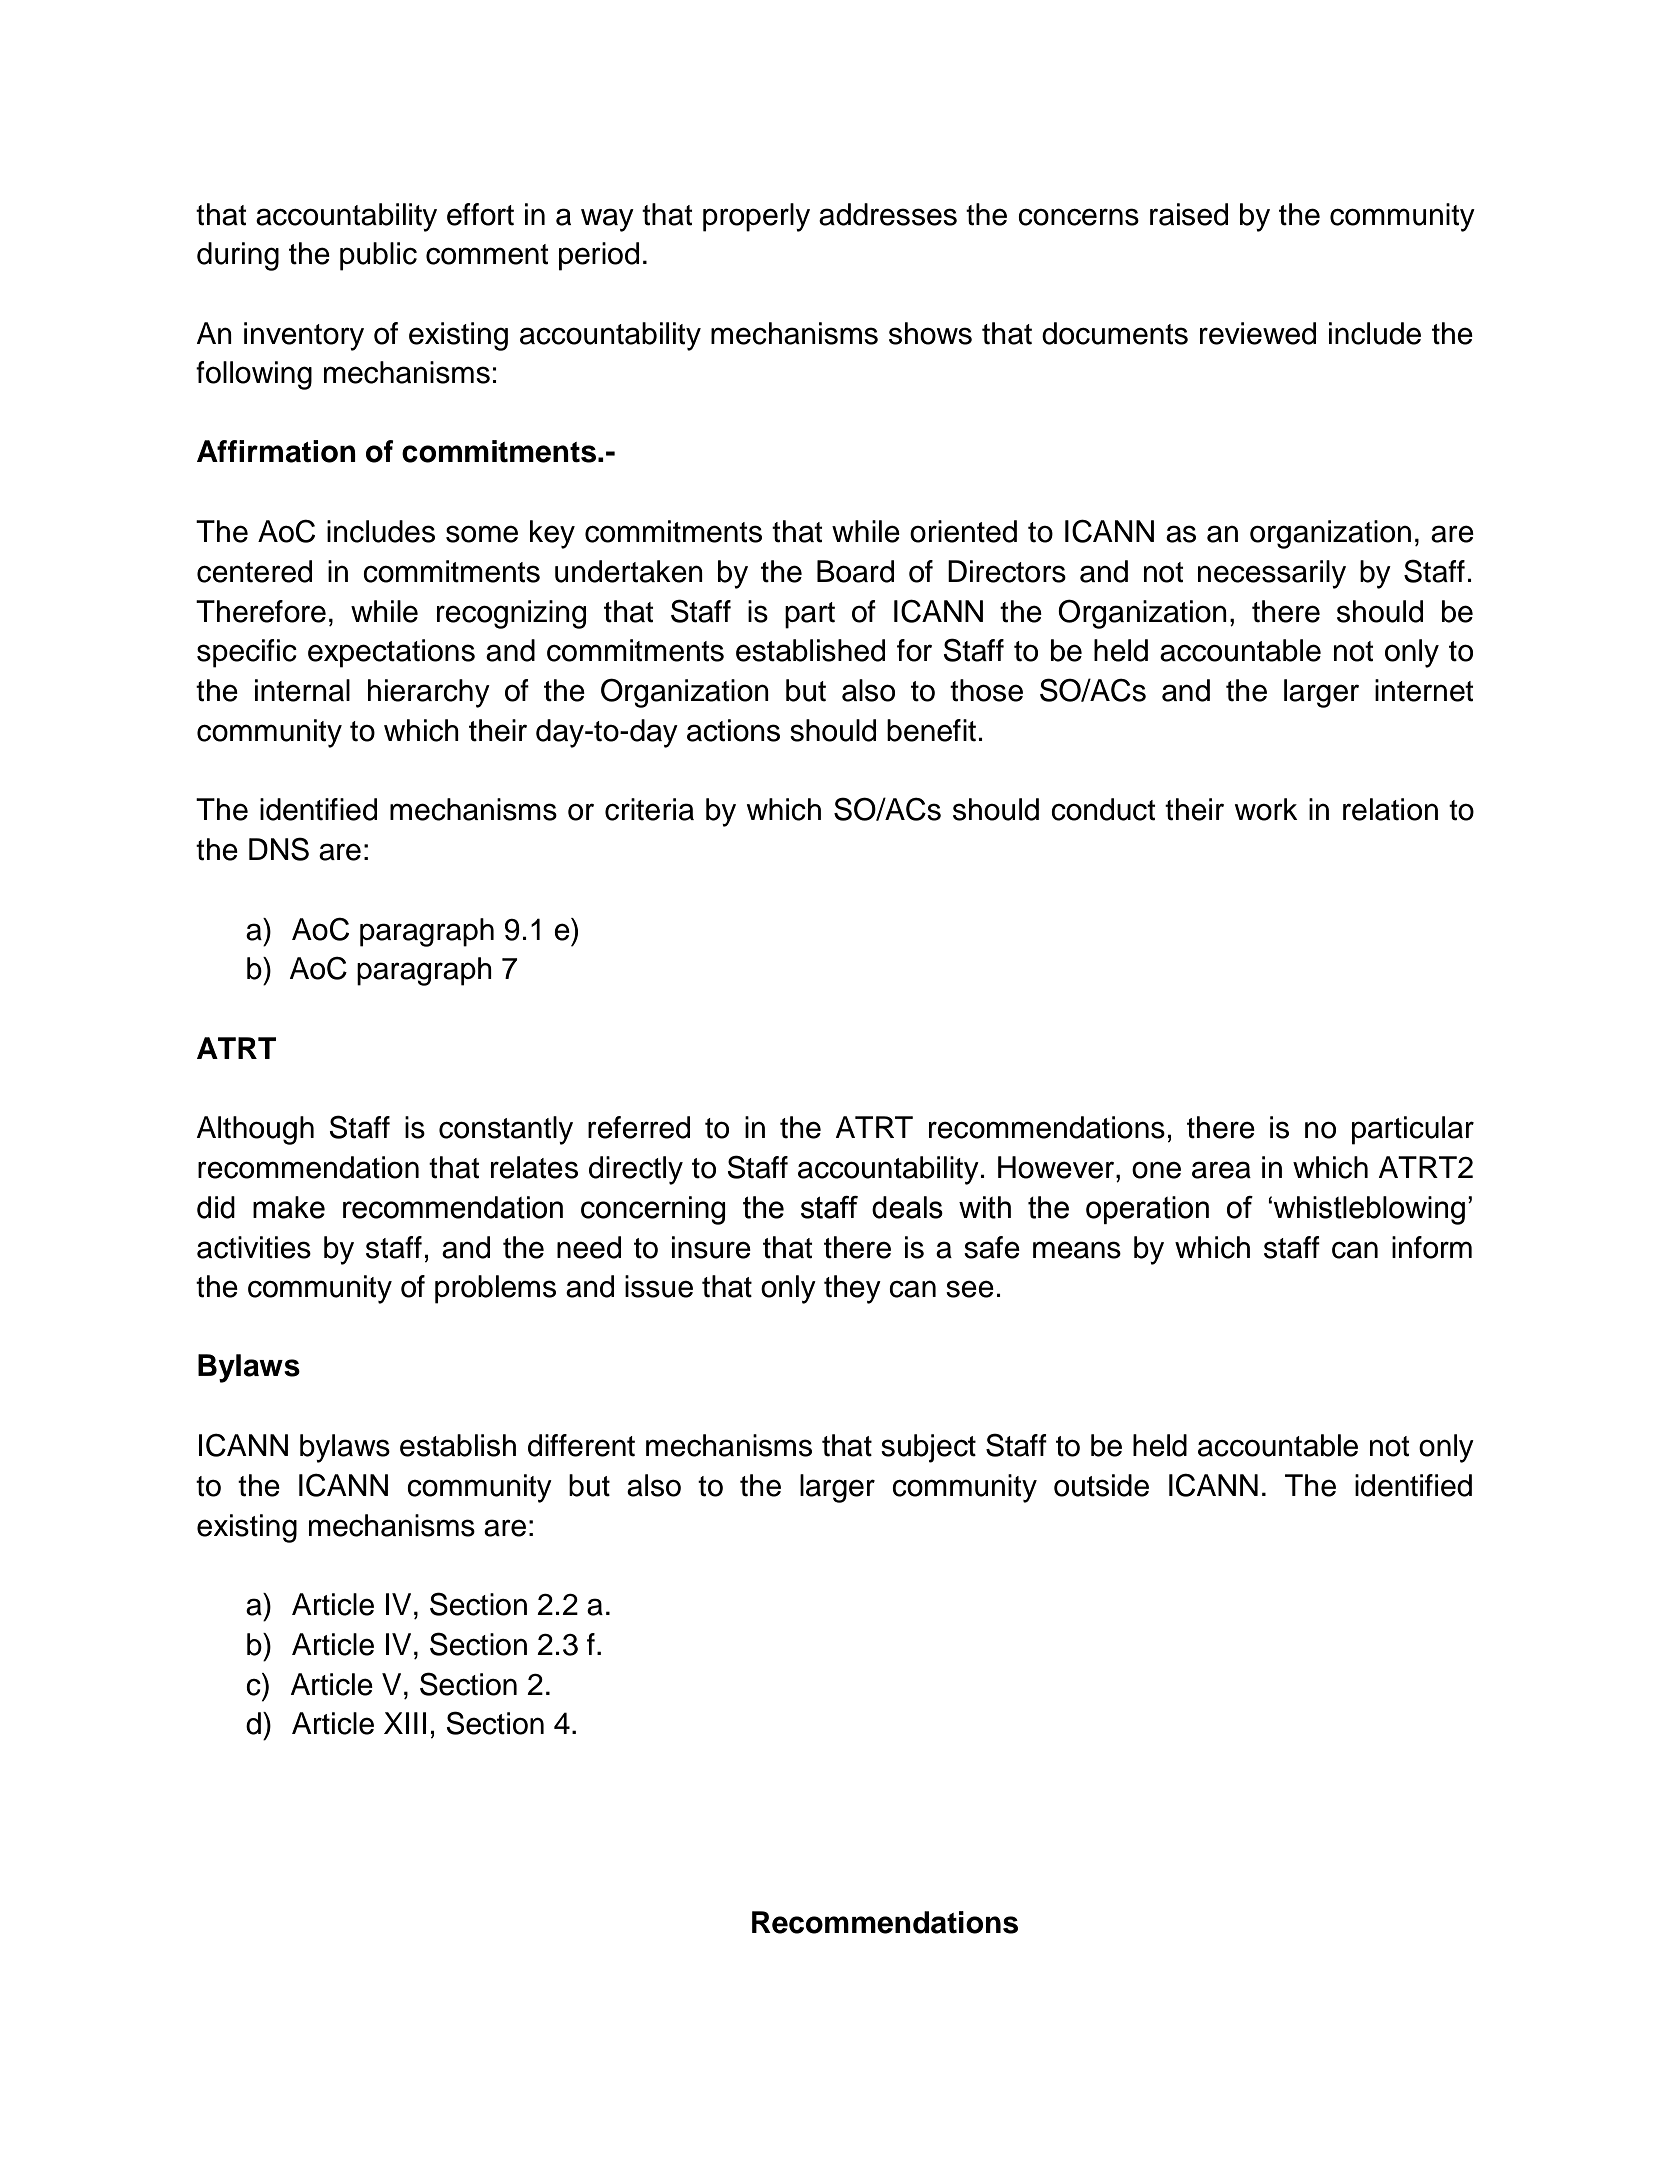  Describe the element at coordinates (756, 217) in the document. I see `properly` at that location.
